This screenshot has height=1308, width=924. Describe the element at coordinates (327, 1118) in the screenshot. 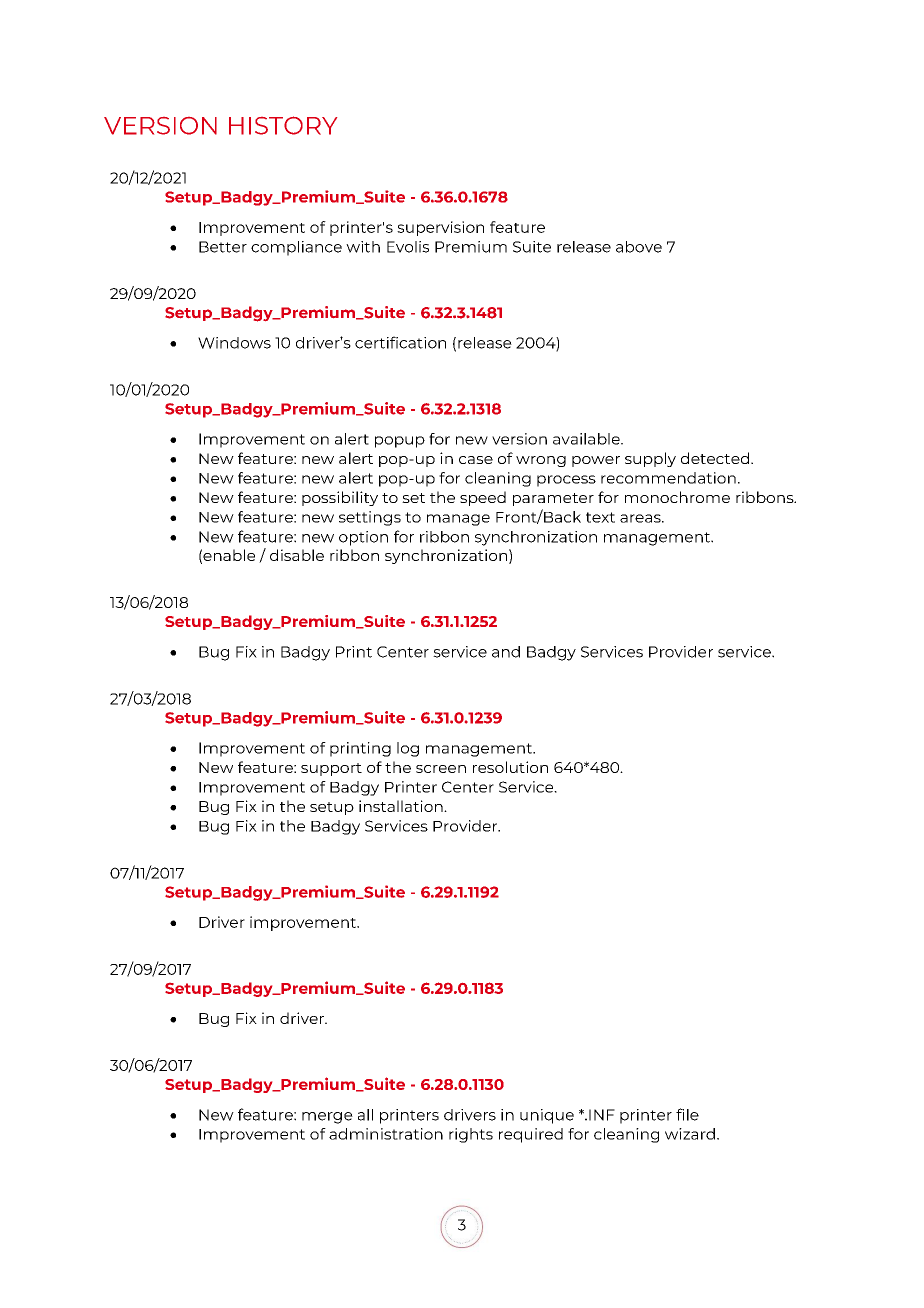

I see `merge` at that location.
